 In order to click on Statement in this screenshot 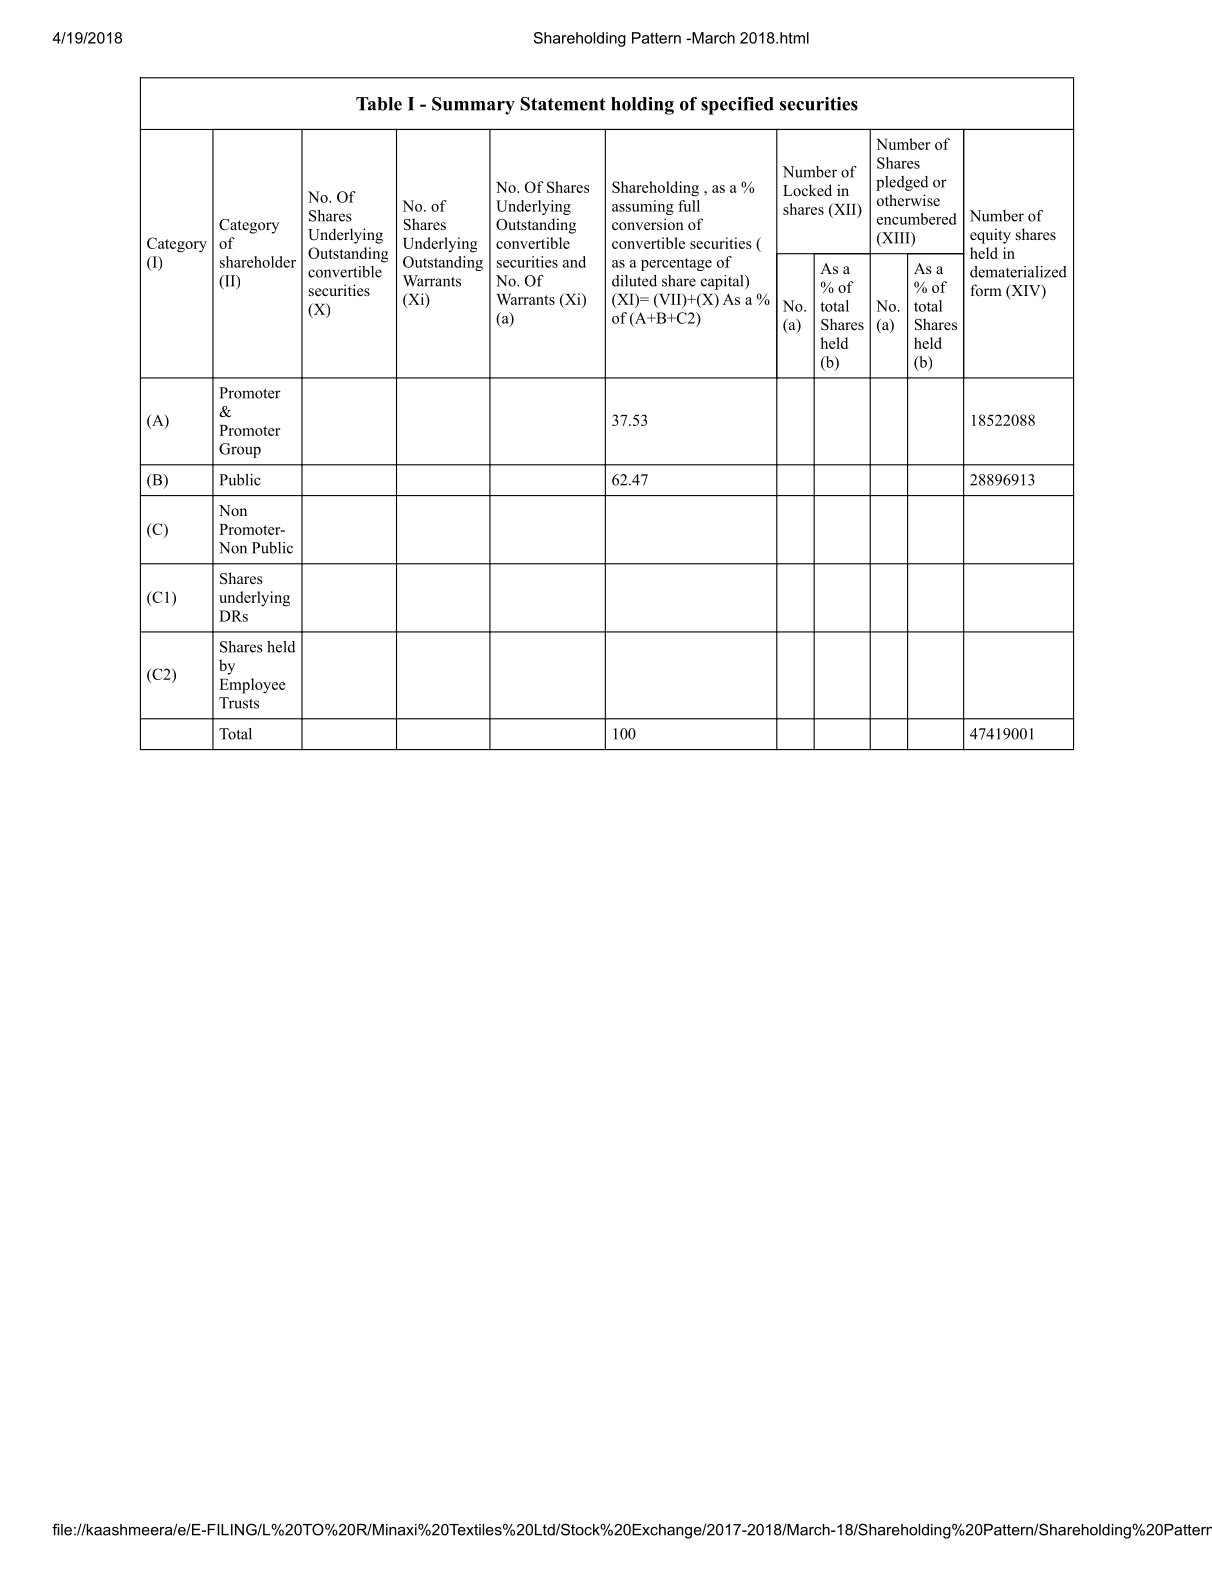, I will do `click(563, 104)`.
